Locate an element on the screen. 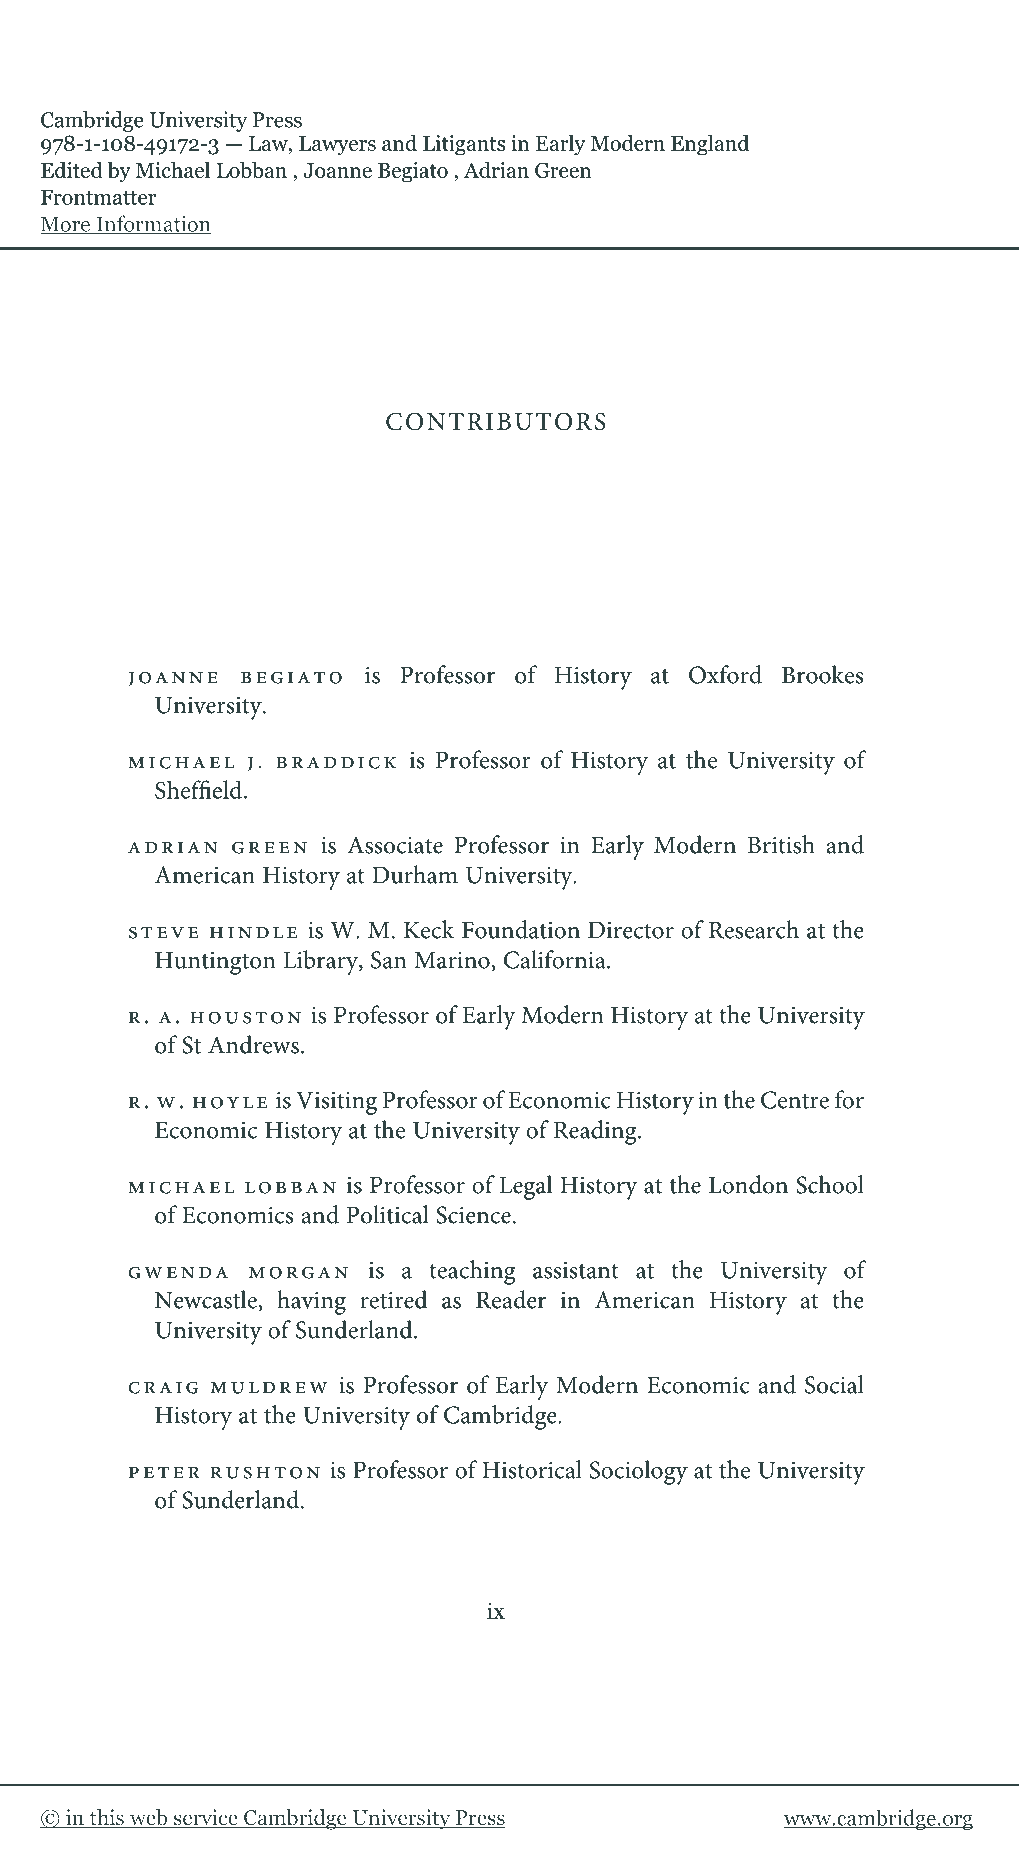 Image resolution: width=1019 pixels, height=1859 pixels. web is located at coordinates (148, 1818).
